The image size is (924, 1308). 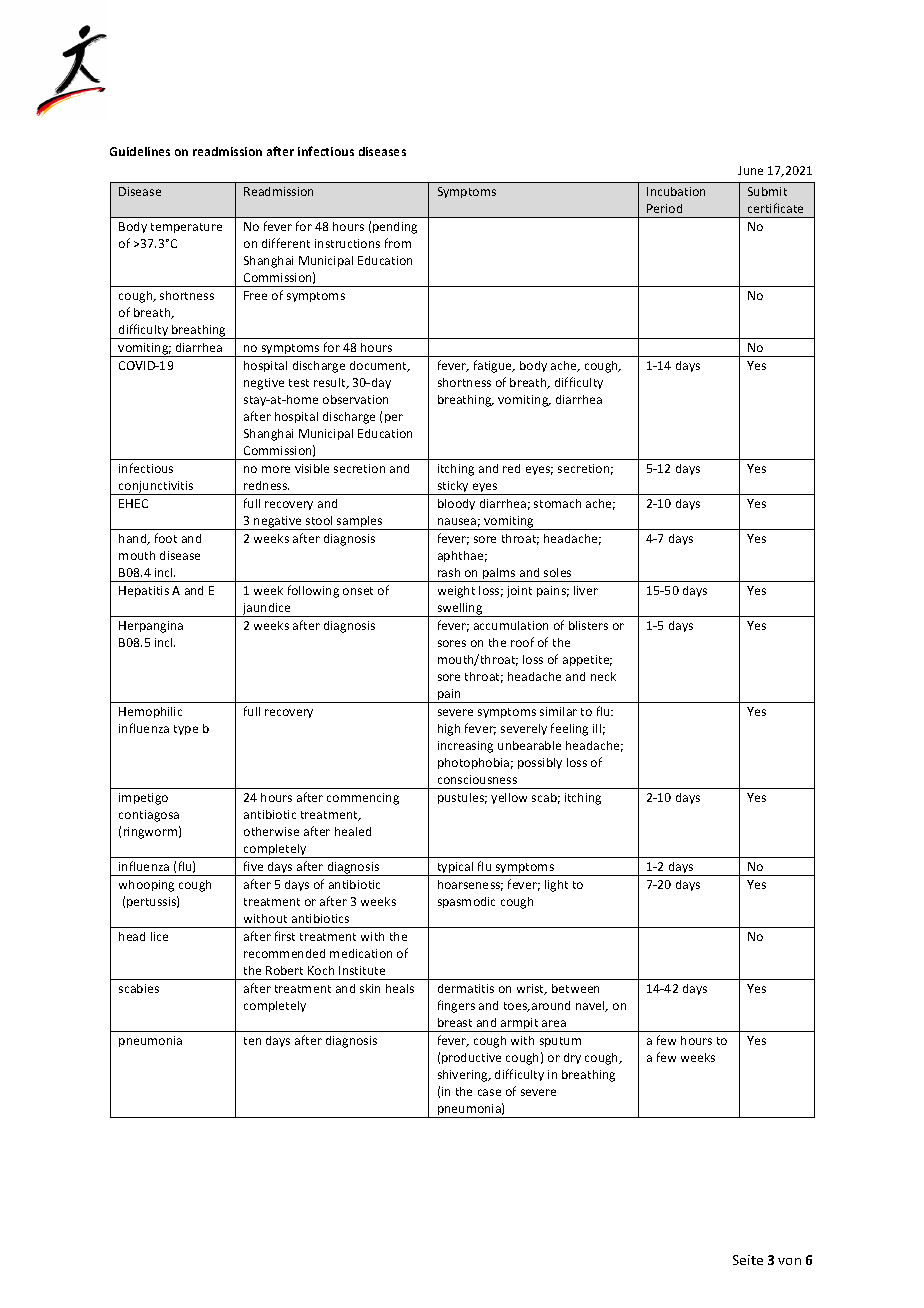 What do you see at coordinates (252, 1041) in the page?
I see `ten` at bounding box center [252, 1041].
